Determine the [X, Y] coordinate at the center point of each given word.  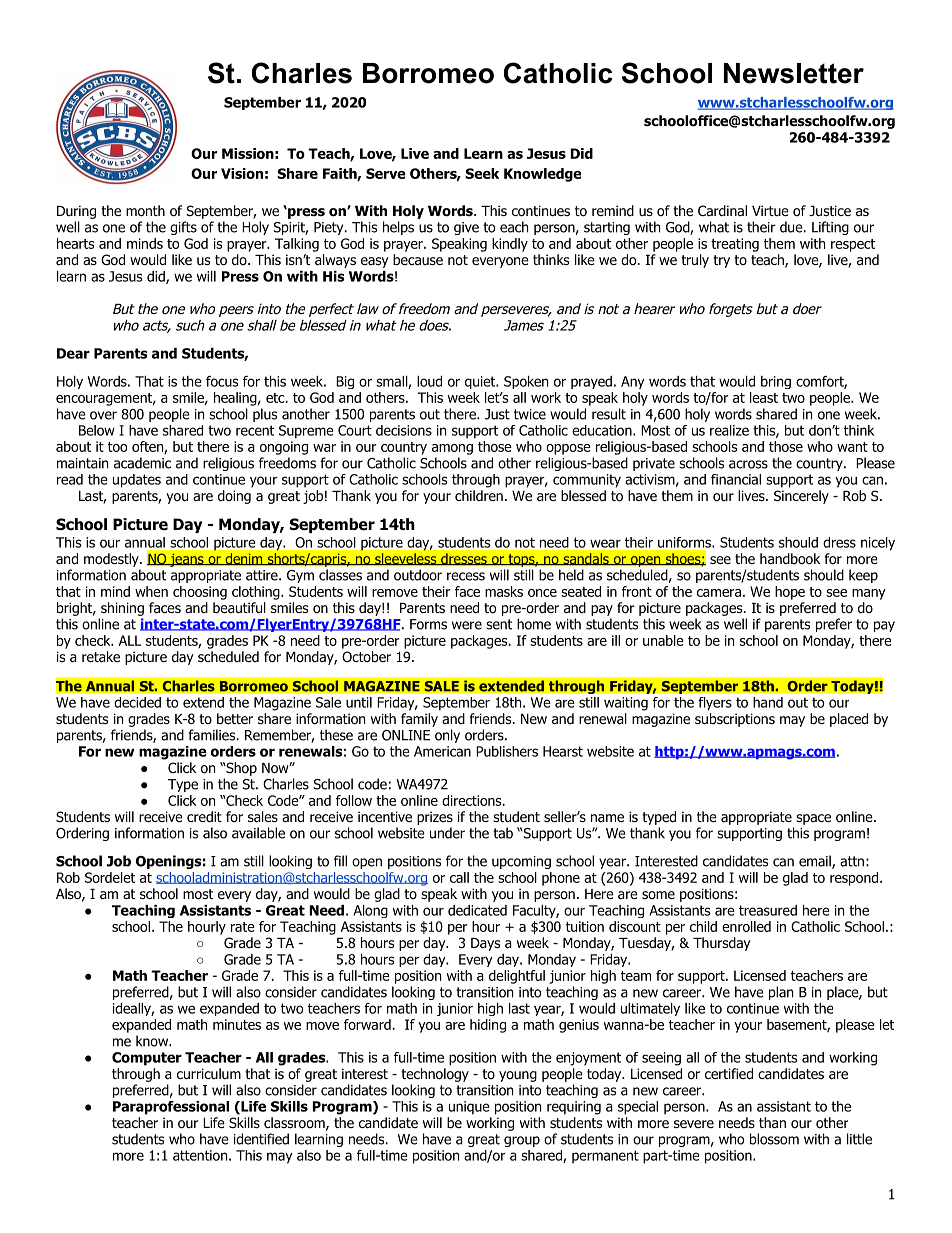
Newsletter [794, 73]
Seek [482, 173]
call [459, 877]
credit [204, 816]
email [815, 861]
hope [790, 593]
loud [429, 381]
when [151, 591]
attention [200, 1155]
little [859, 1139]
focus [222, 381]
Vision [242, 173]
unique [469, 1108]
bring [776, 382]
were [467, 625]
